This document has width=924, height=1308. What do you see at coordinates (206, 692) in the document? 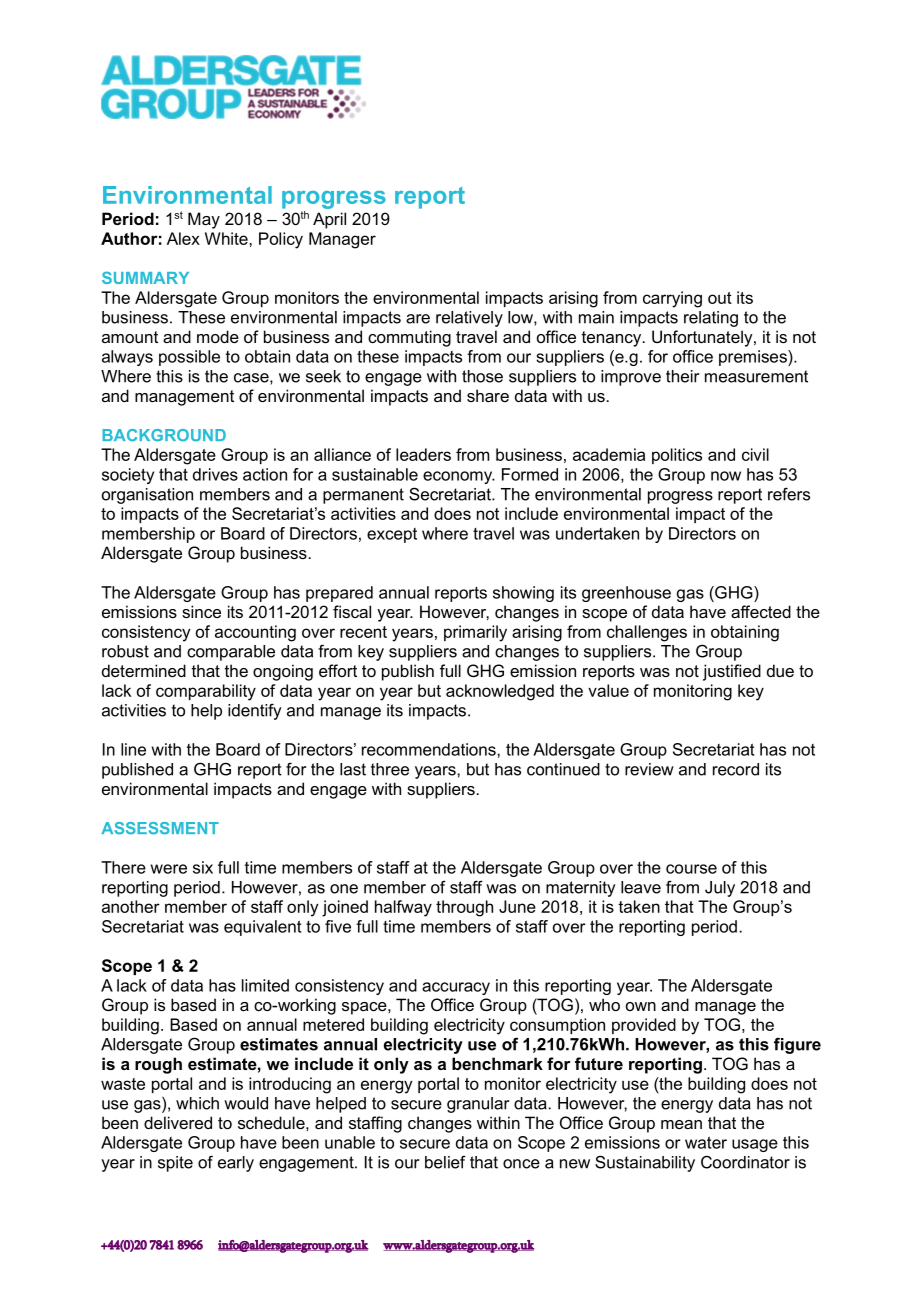
I see `comparability` at bounding box center [206, 692].
